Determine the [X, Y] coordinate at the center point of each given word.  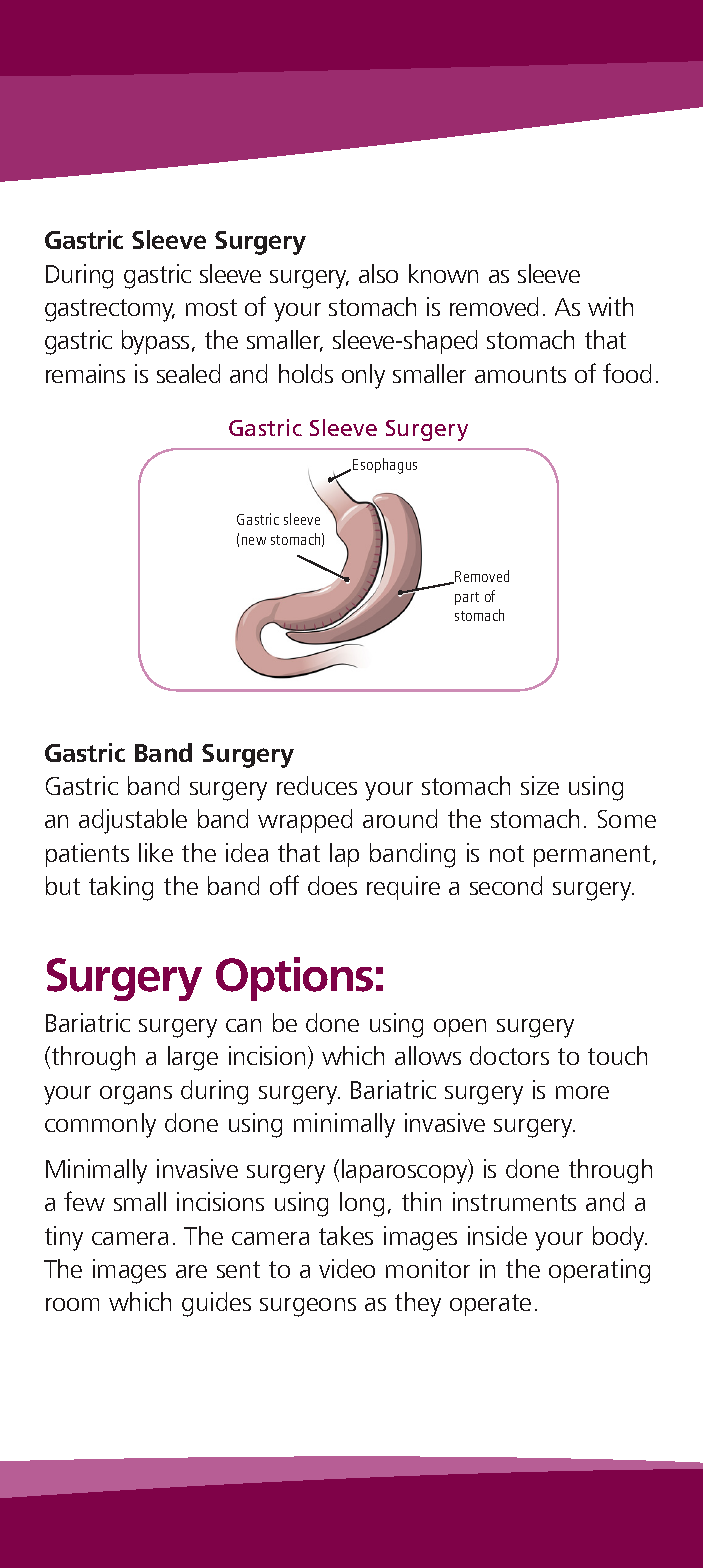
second [506, 885]
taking [121, 888]
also [378, 273]
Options [294, 979]
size [540, 785]
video [347, 1268]
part [467, 598]
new [254, 541]
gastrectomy [110, 310]
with [610, 306]
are [191, 1271]
